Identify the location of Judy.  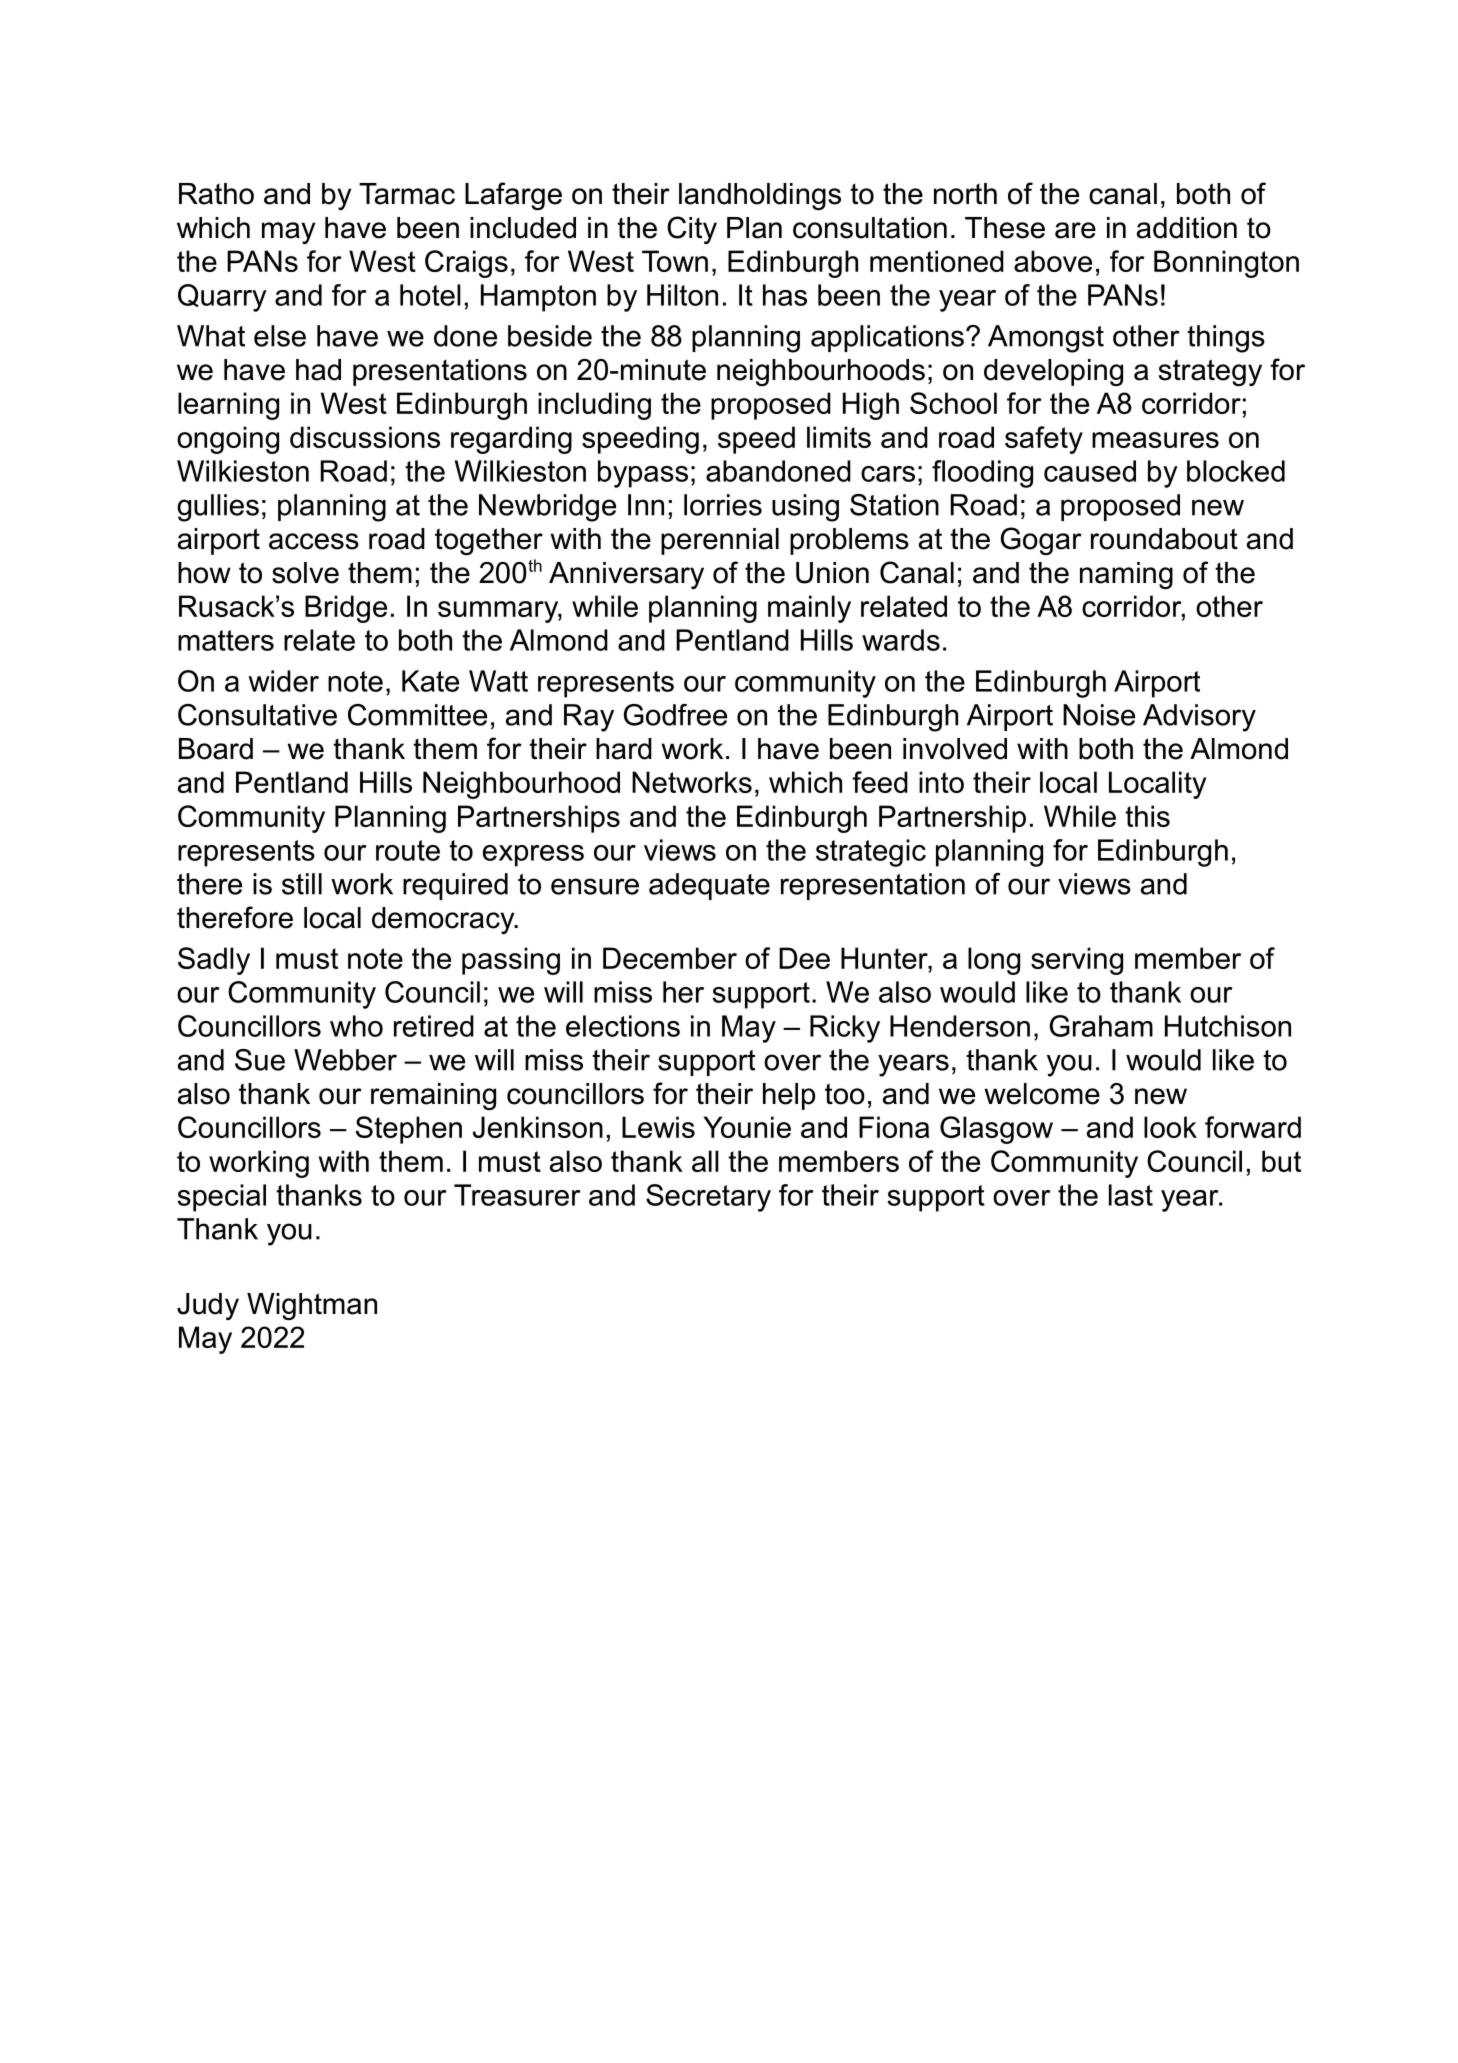
(208, 1306).
